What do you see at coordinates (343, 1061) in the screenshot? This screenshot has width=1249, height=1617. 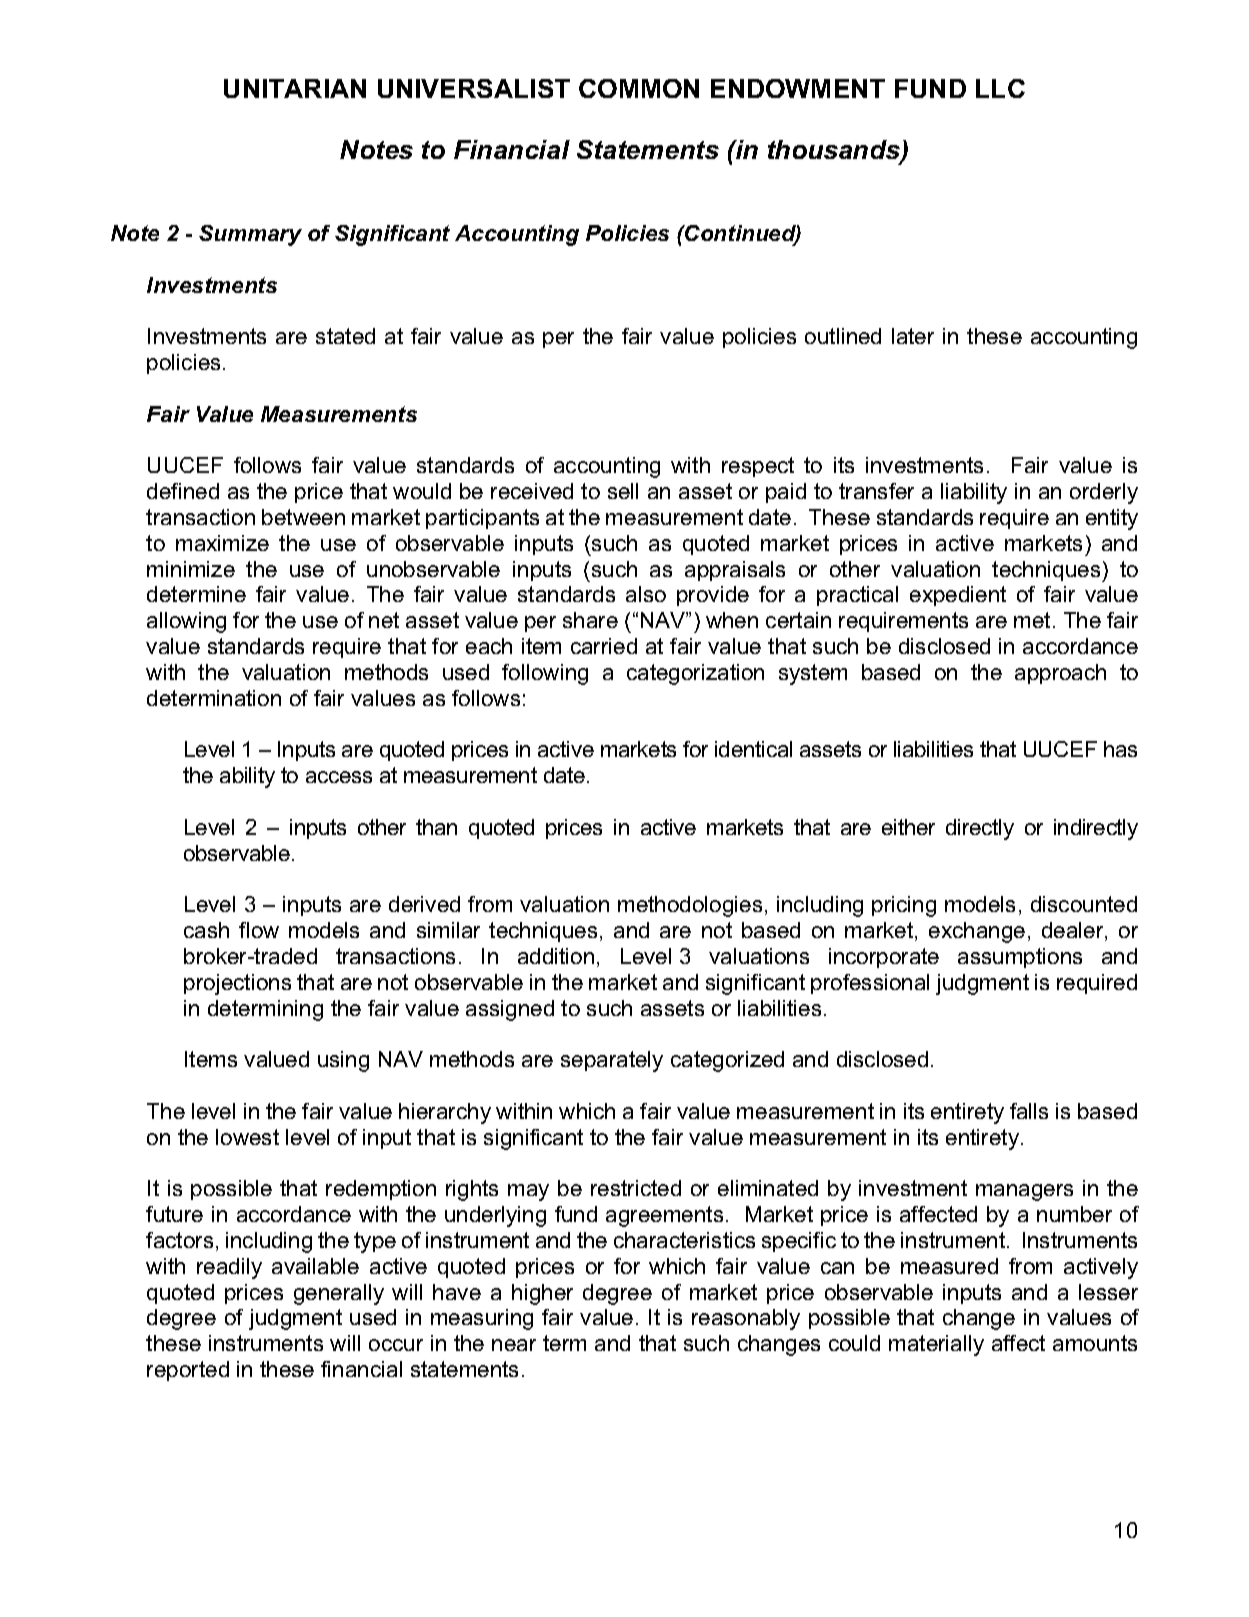 I see `using` at bounding box center [343, 1061].
